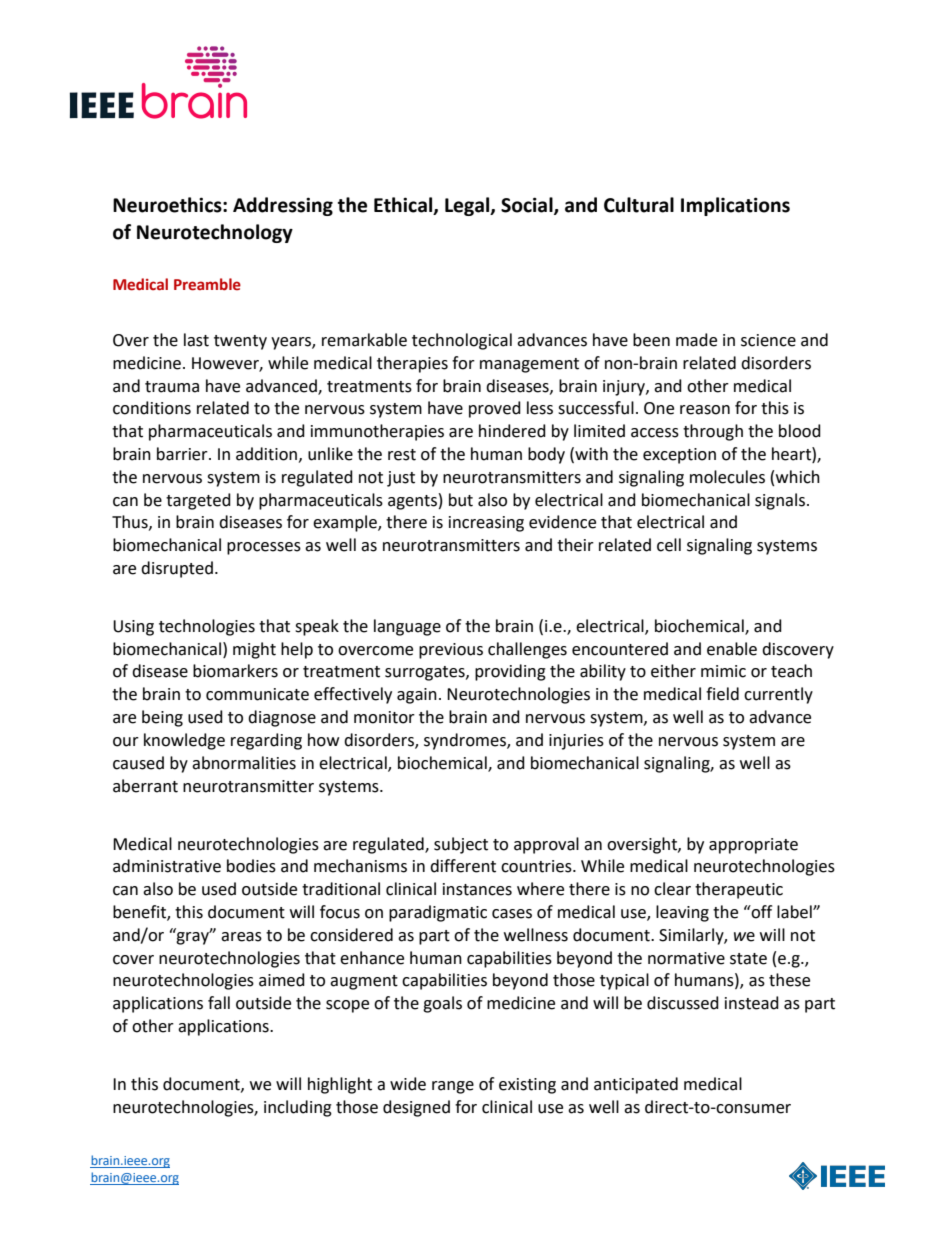 This screenshot has height=1233, width=952. Describe the element at coordinates (453, 1087) in the screenshot. I see `range` at that location.
